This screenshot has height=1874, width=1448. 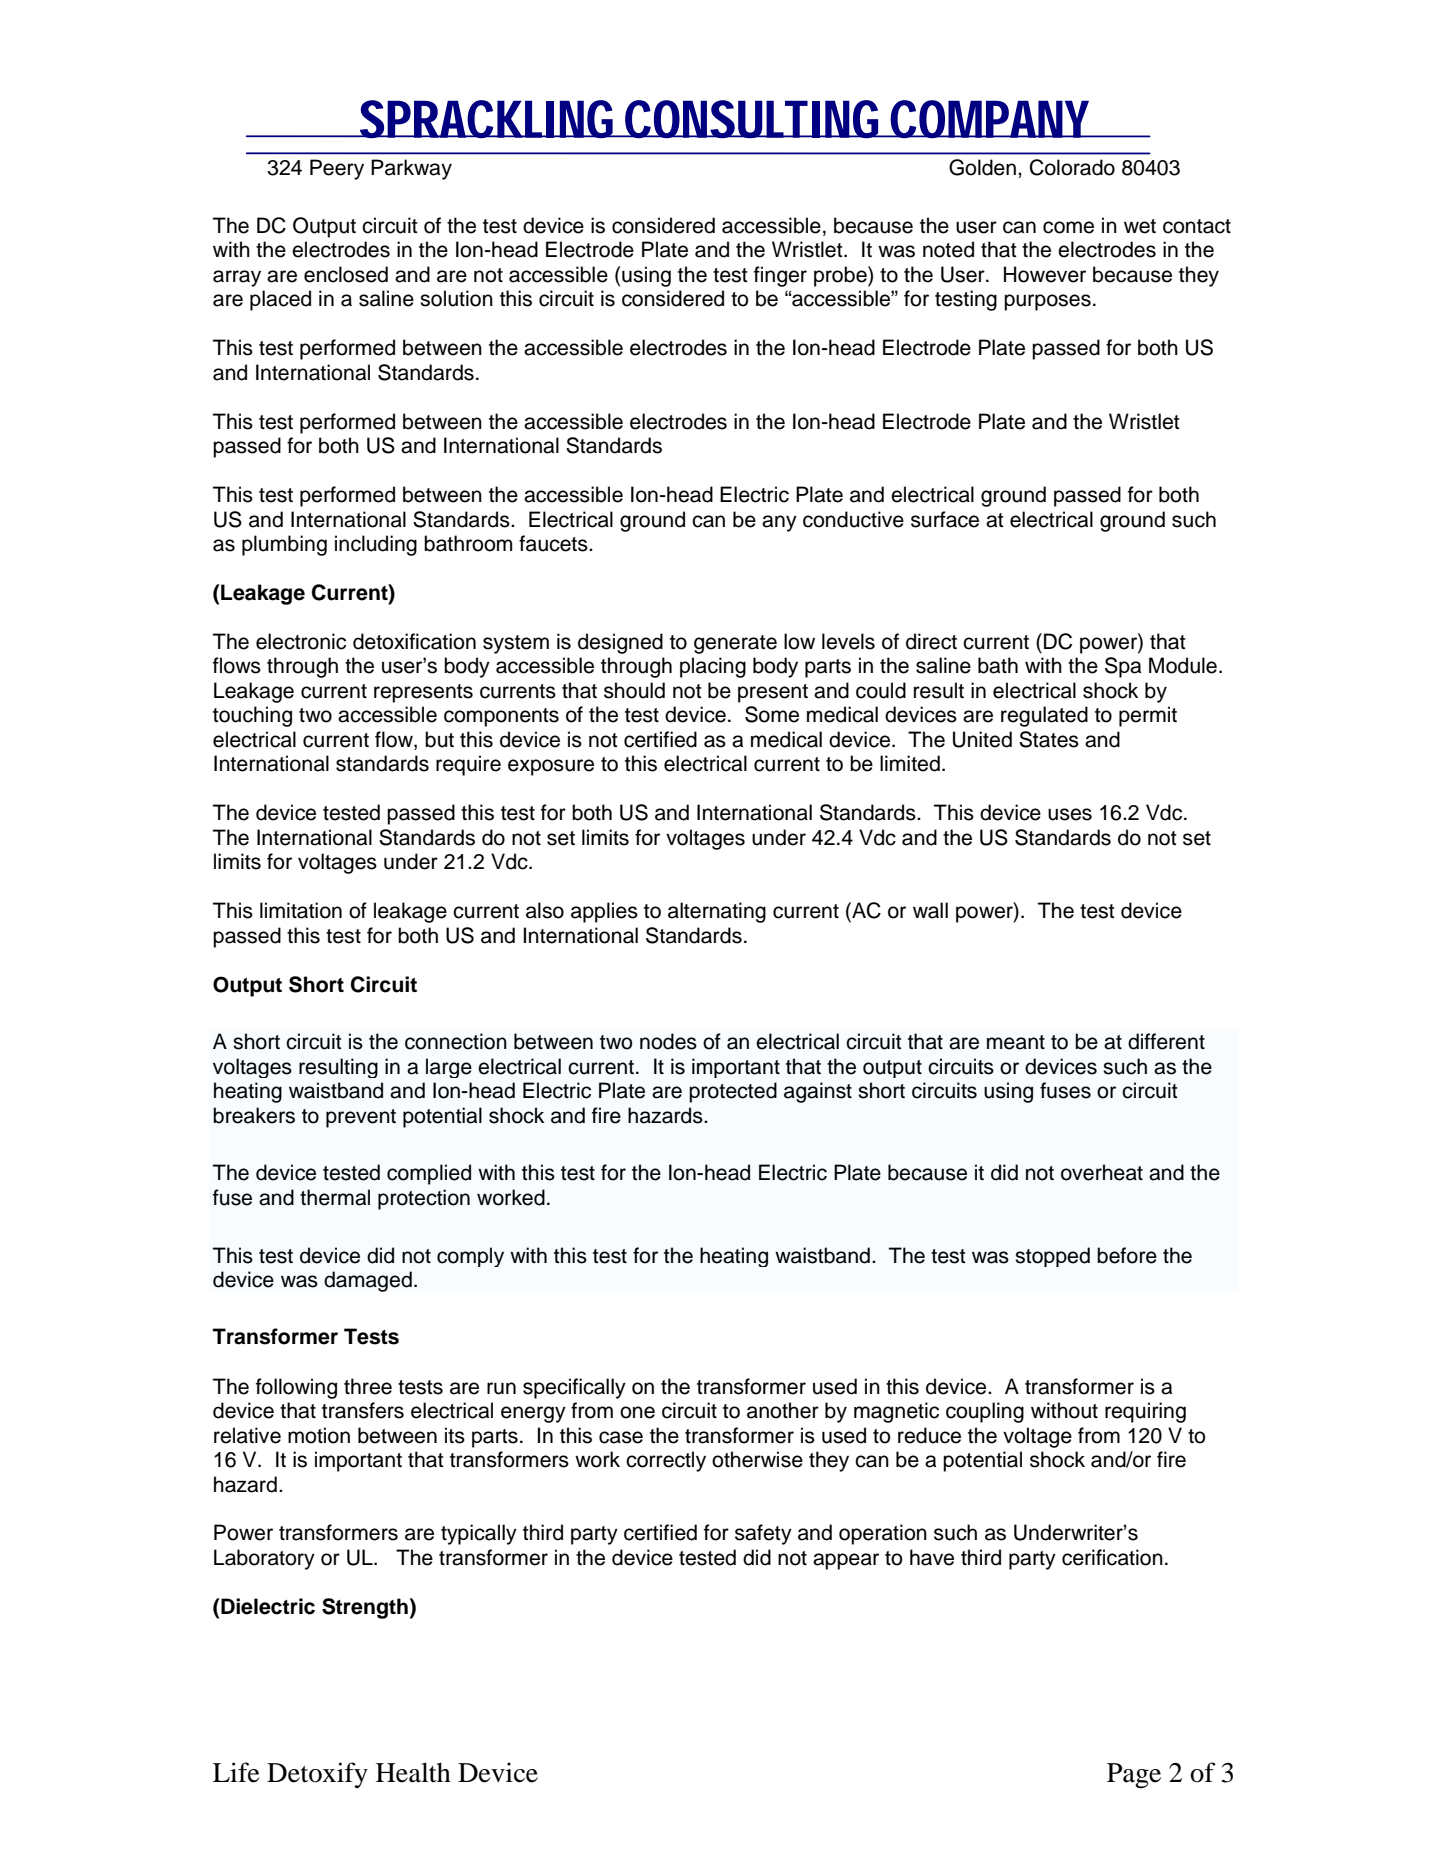 What do you see at coordinates (717, 912) in the screenshot?
I see `alternating` at bounding box center [717, 912].
